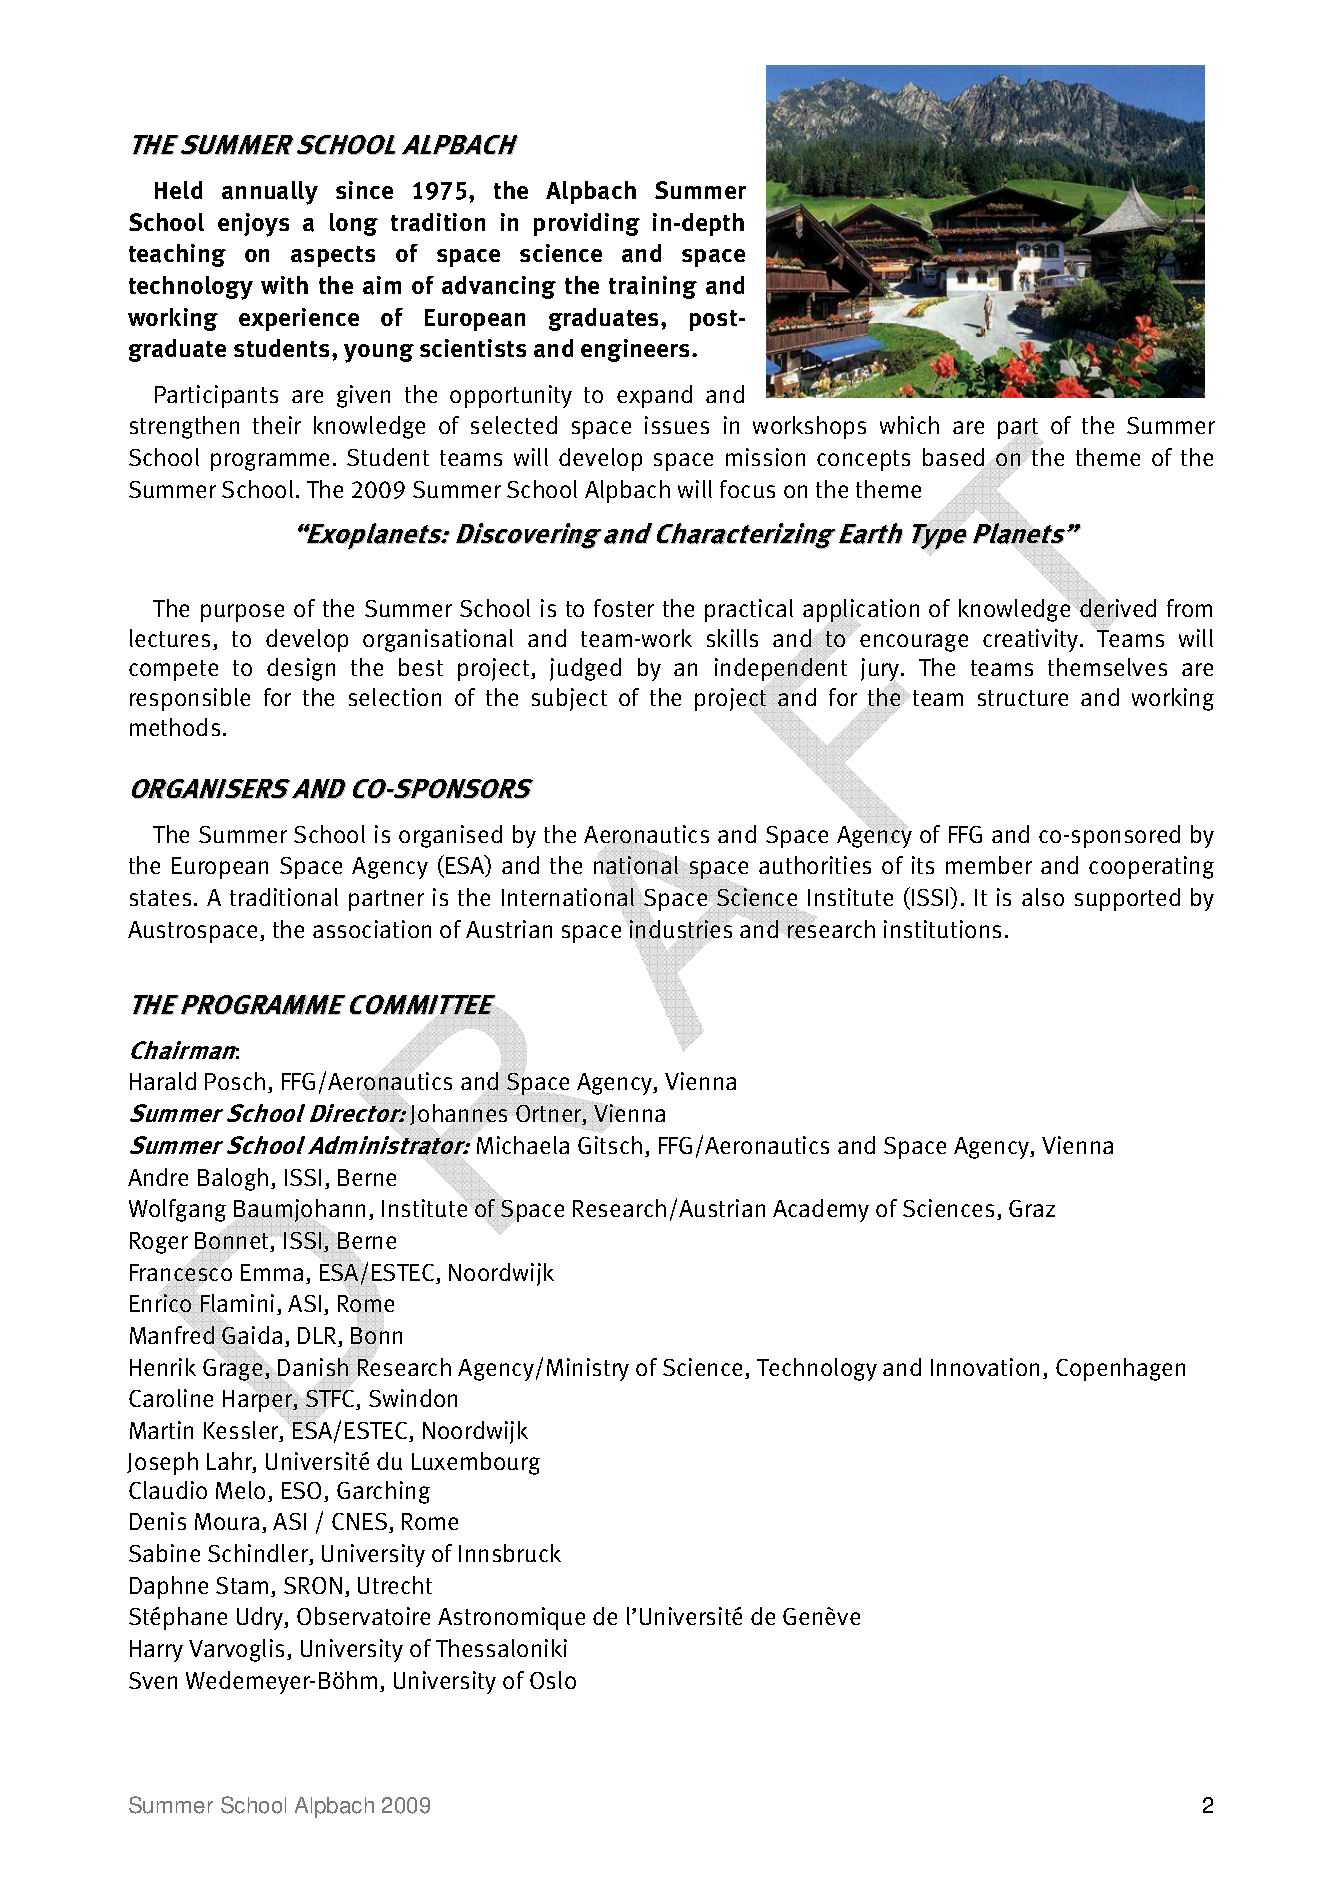  I want to click on Stam, so click(242, 1585).
